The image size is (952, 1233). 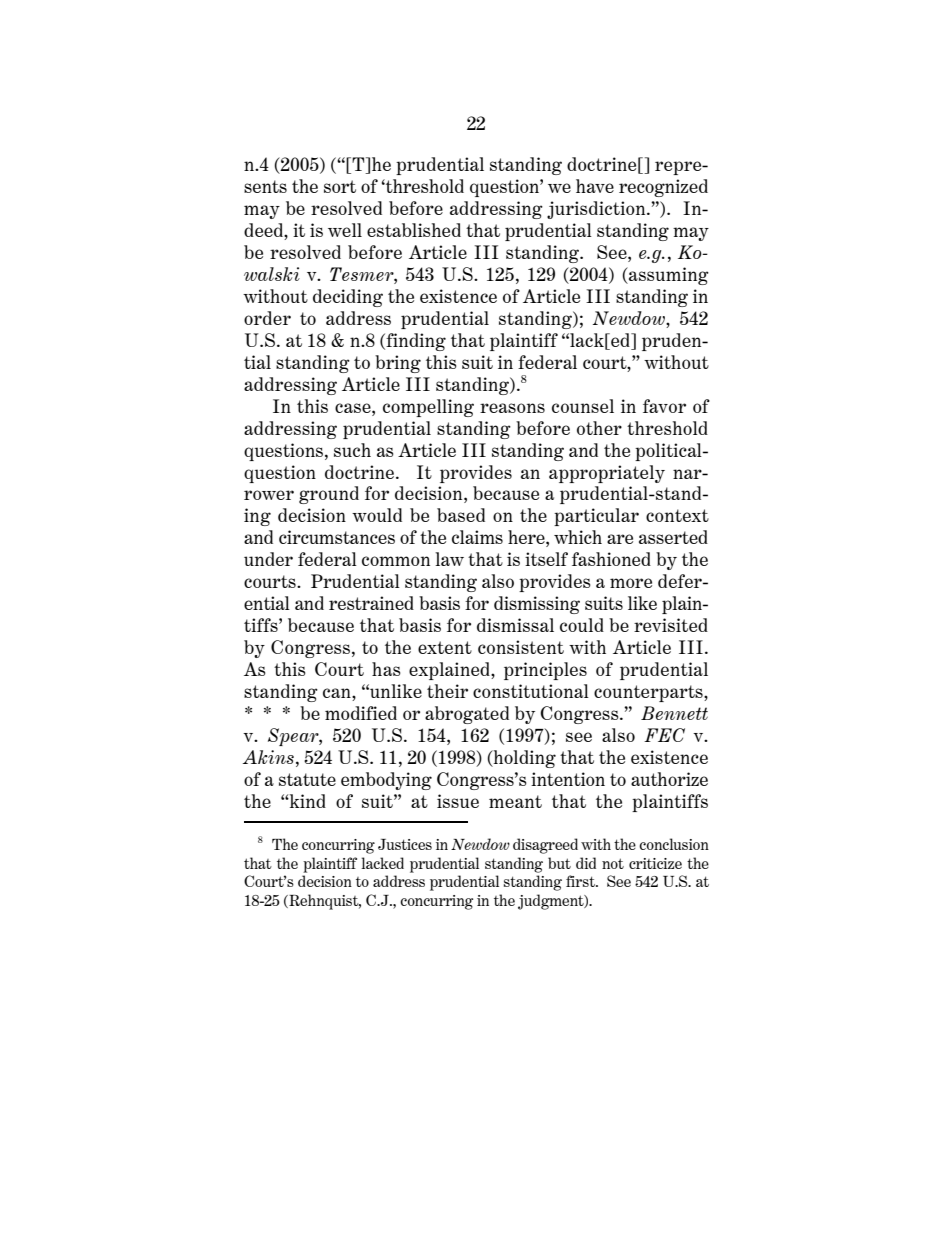 I want to click on such, so click(x=352, y=450).
